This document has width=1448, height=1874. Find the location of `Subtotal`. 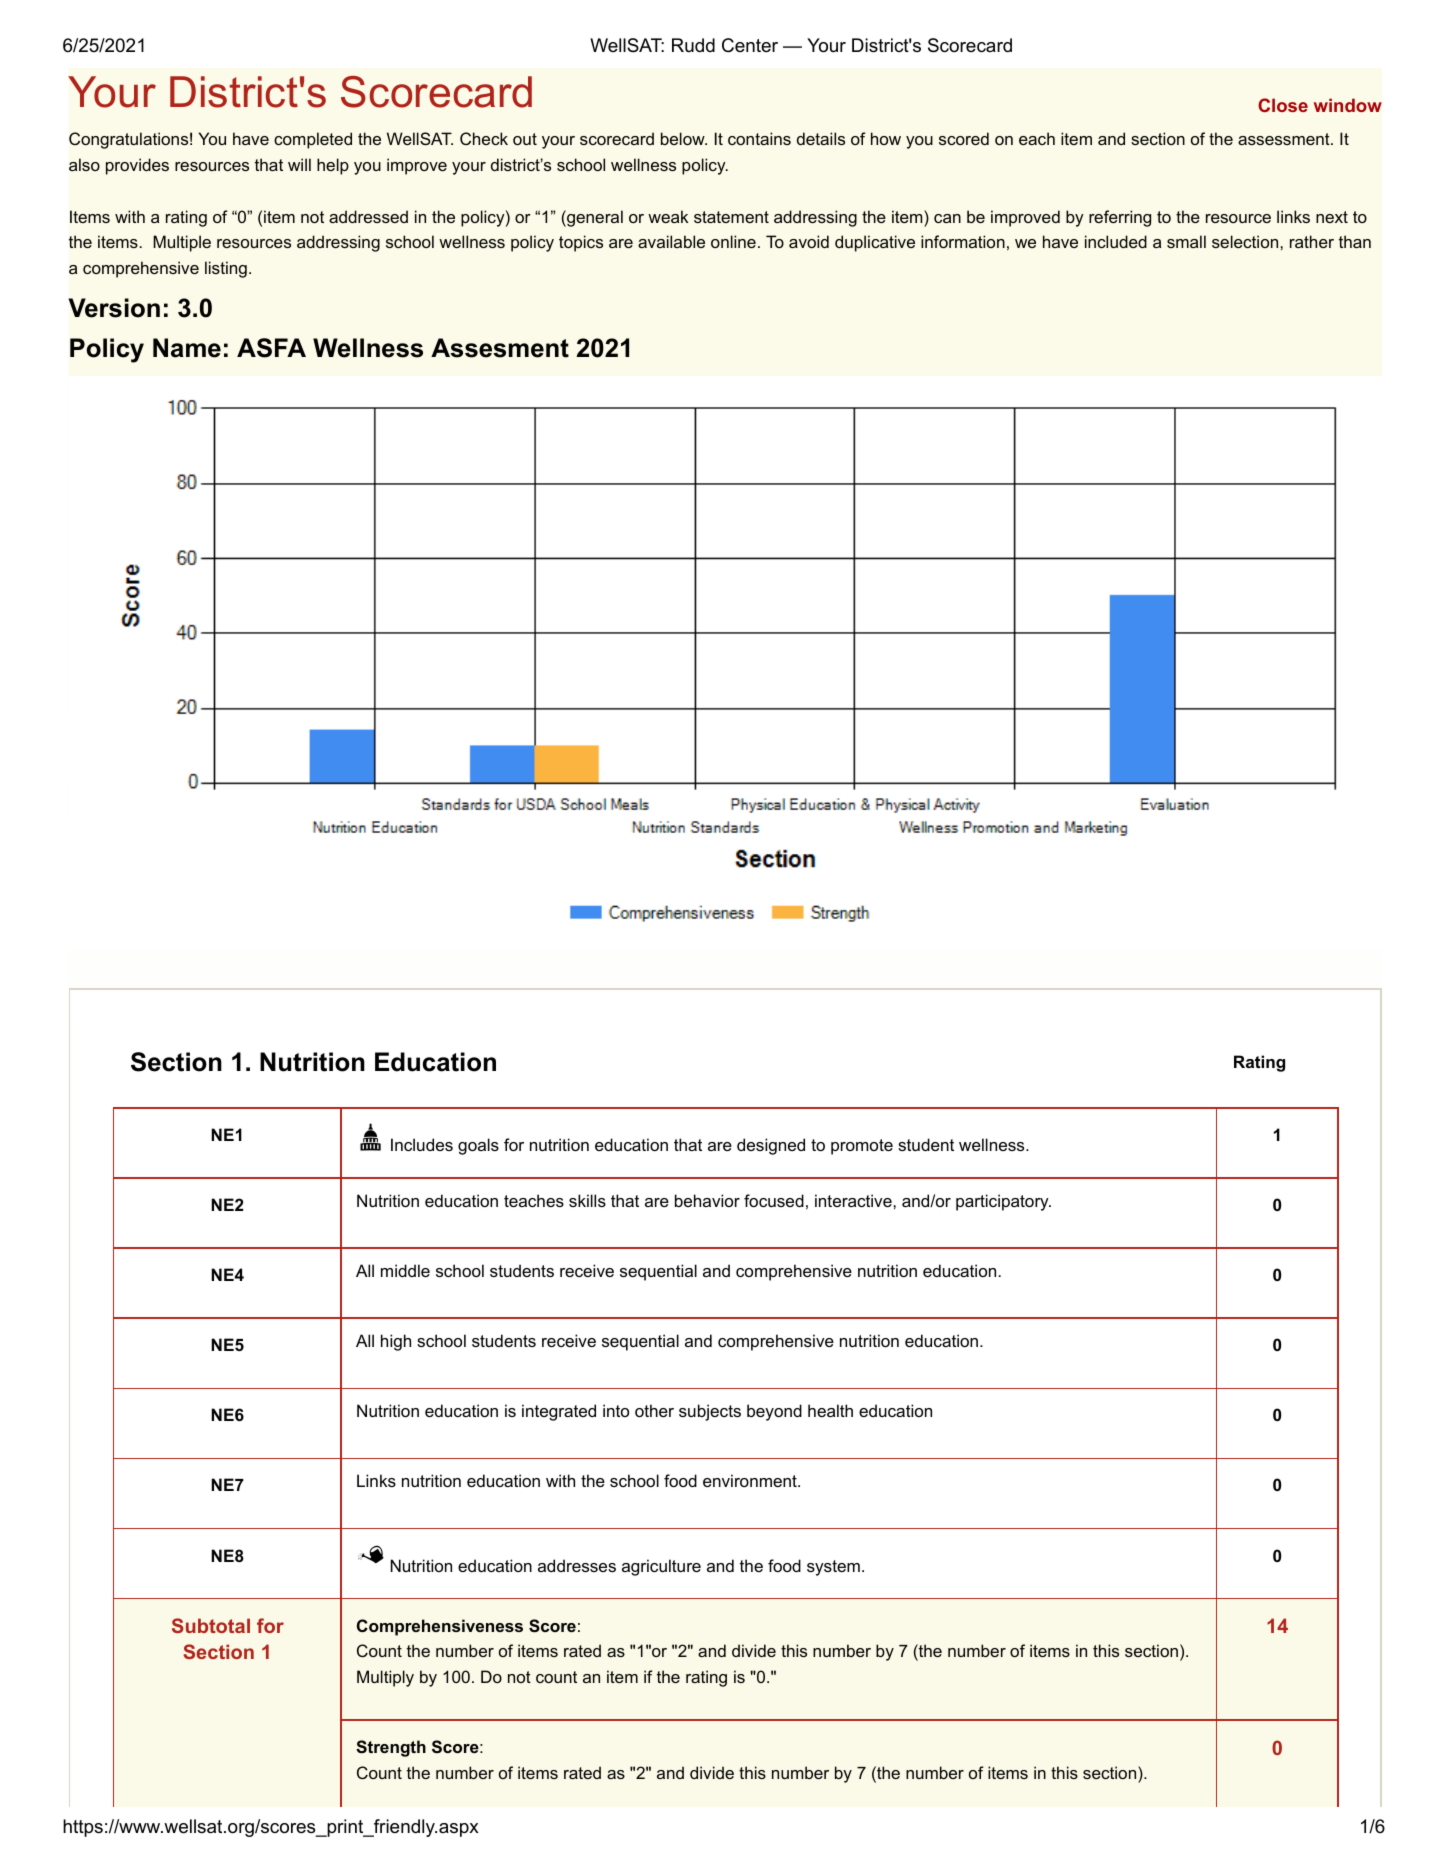

Subtotal is located at coordinates (211, 1625).
